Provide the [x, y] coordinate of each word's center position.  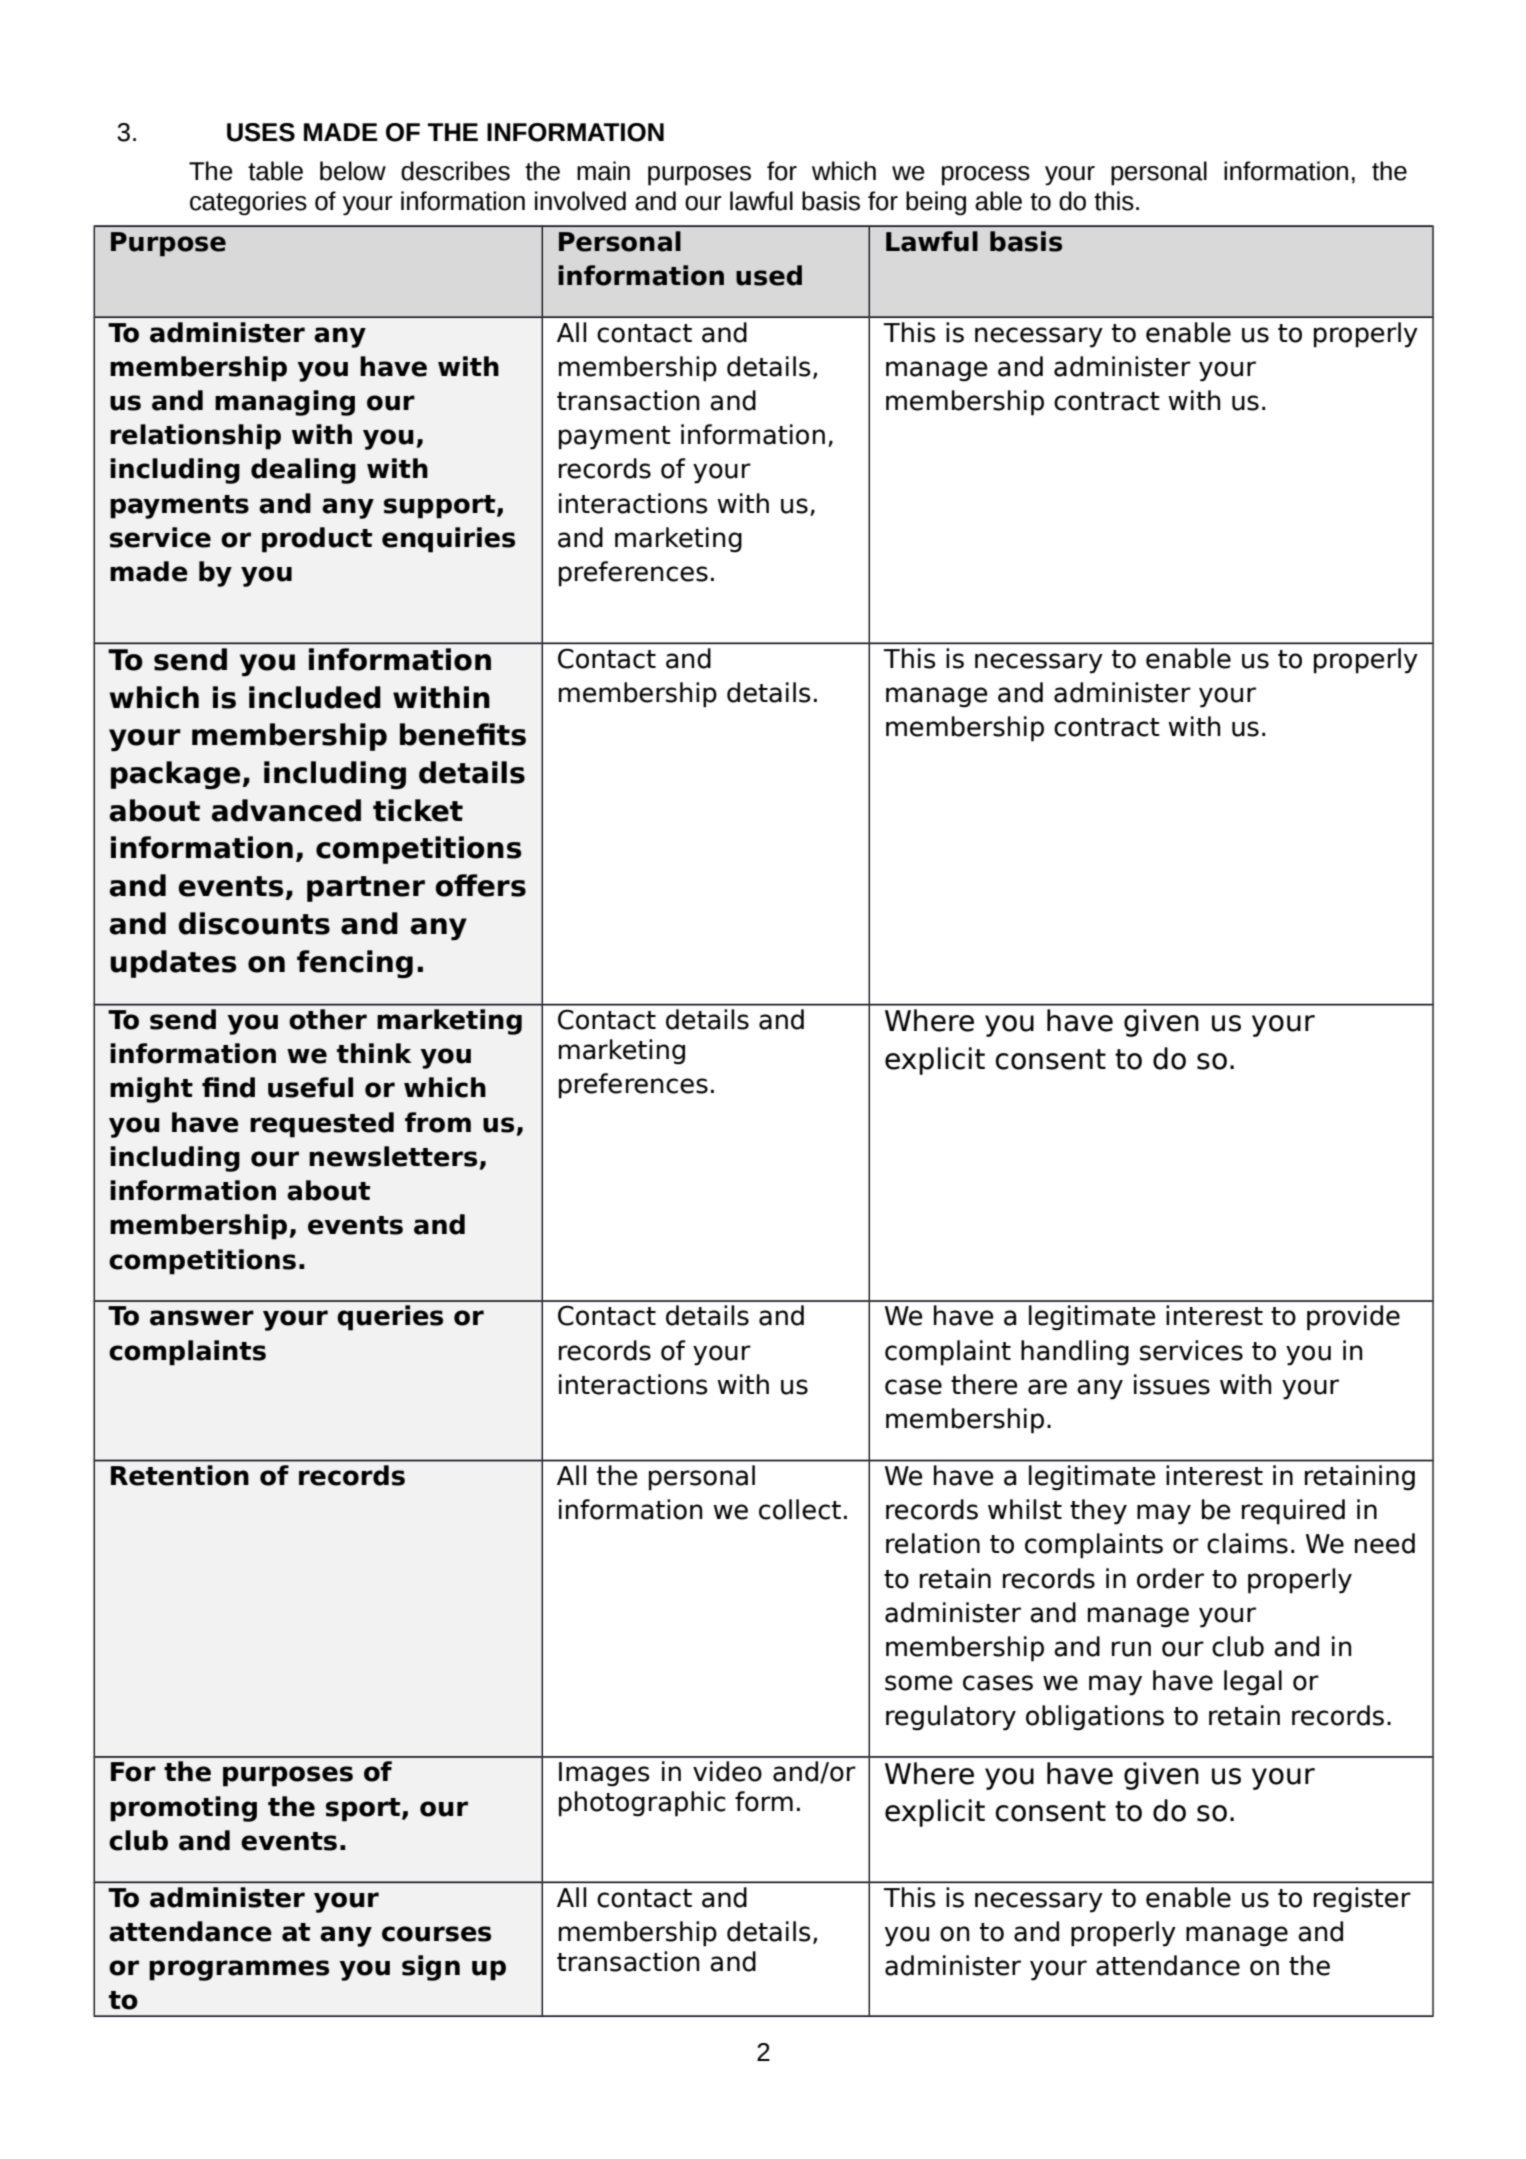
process [986, 176]
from [438, 1122]
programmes [239, 1970]
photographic [642, 1804]
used [769, 275]
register [1362, 1900]
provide [1353, 1318]
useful [310, 1087]
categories [248, 203]
